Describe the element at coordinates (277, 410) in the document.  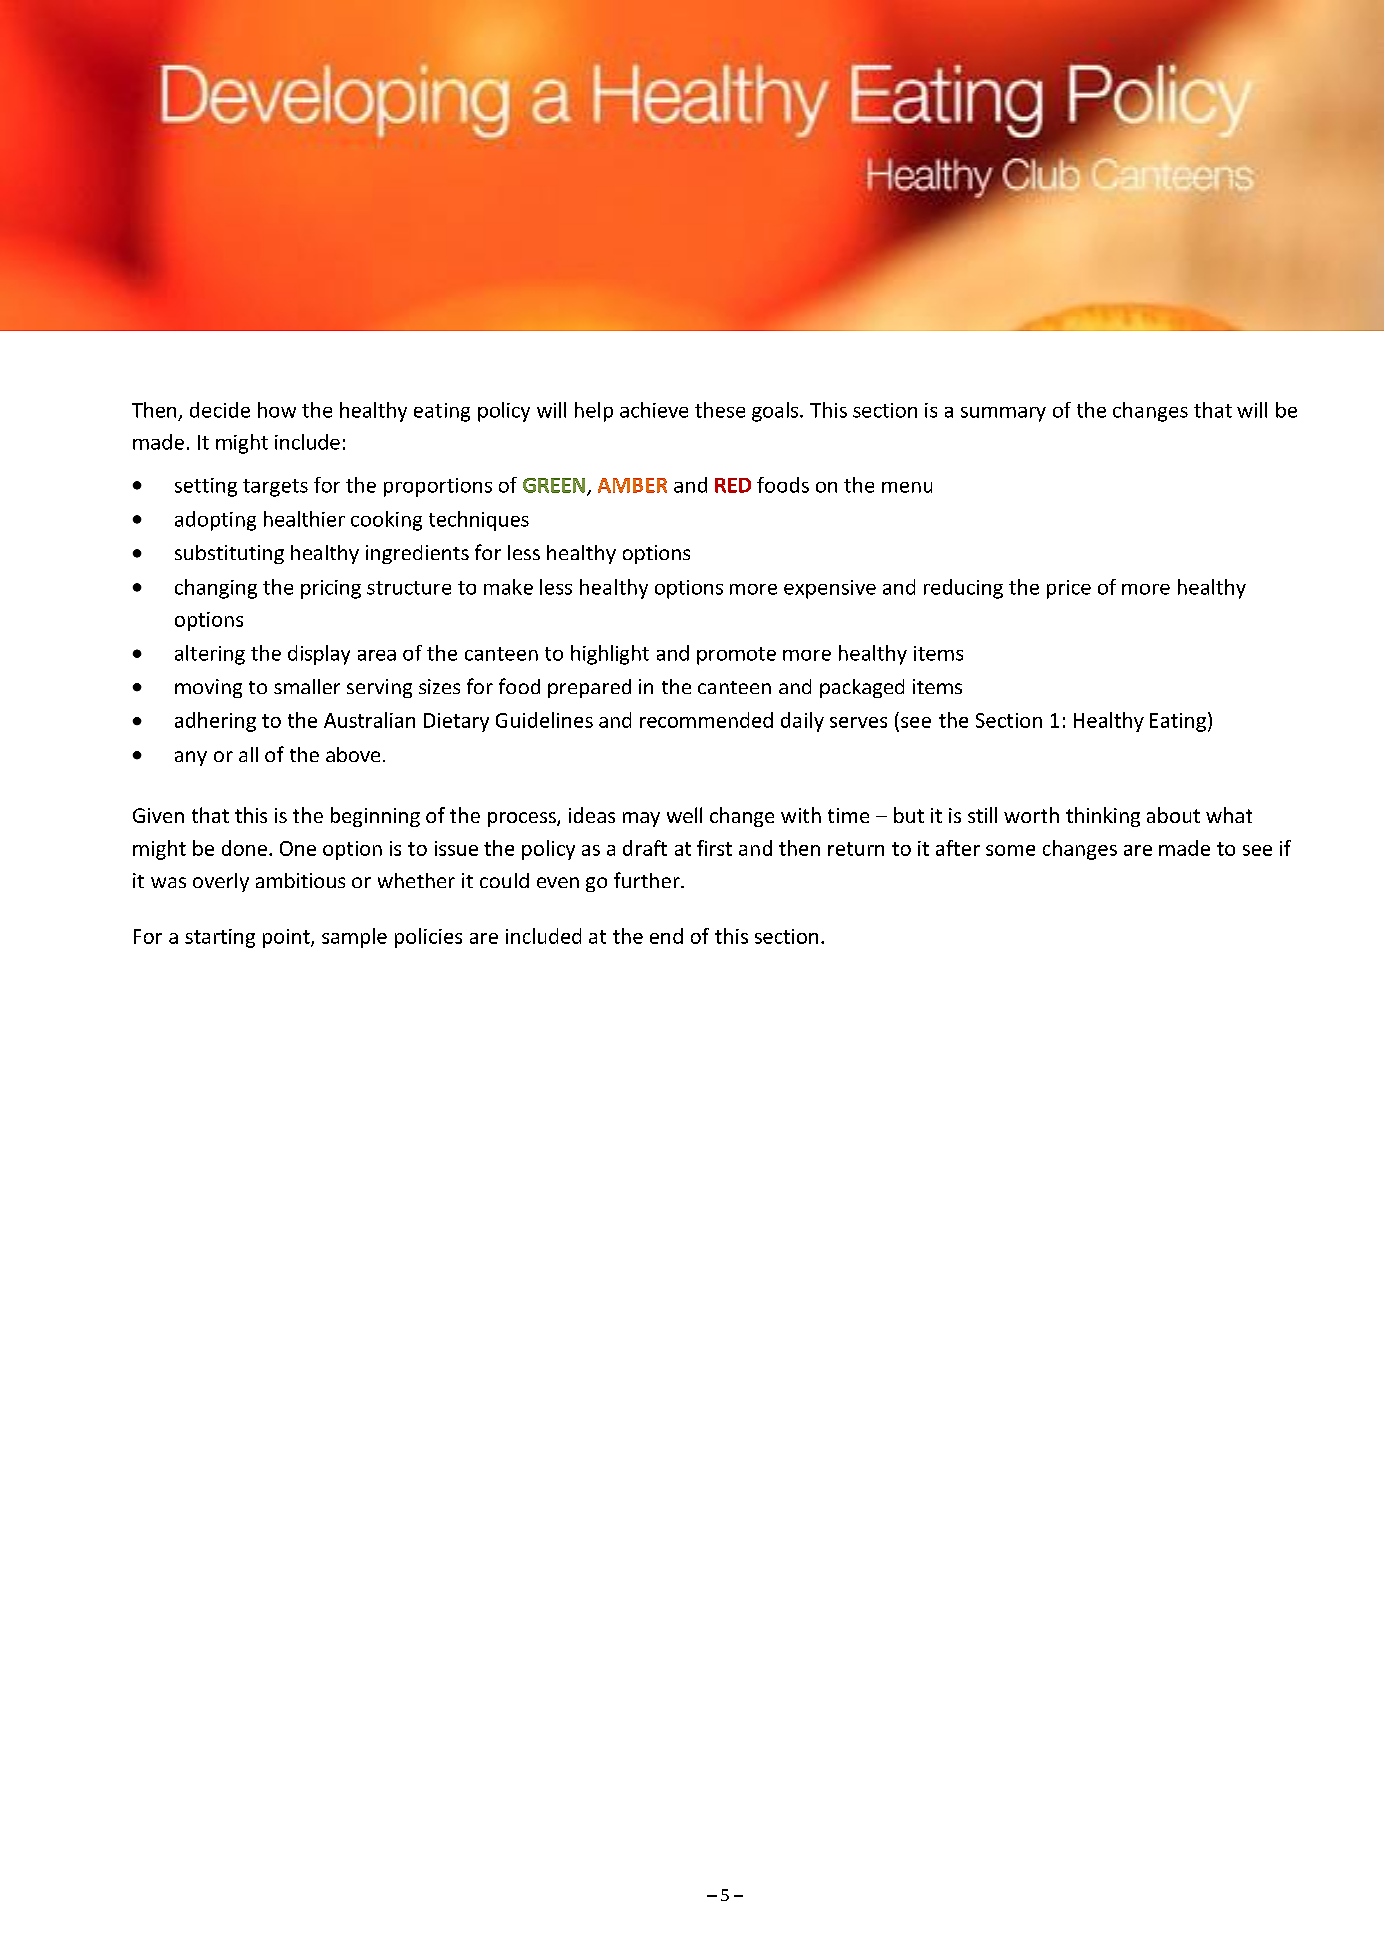
I see `how` at that location.
